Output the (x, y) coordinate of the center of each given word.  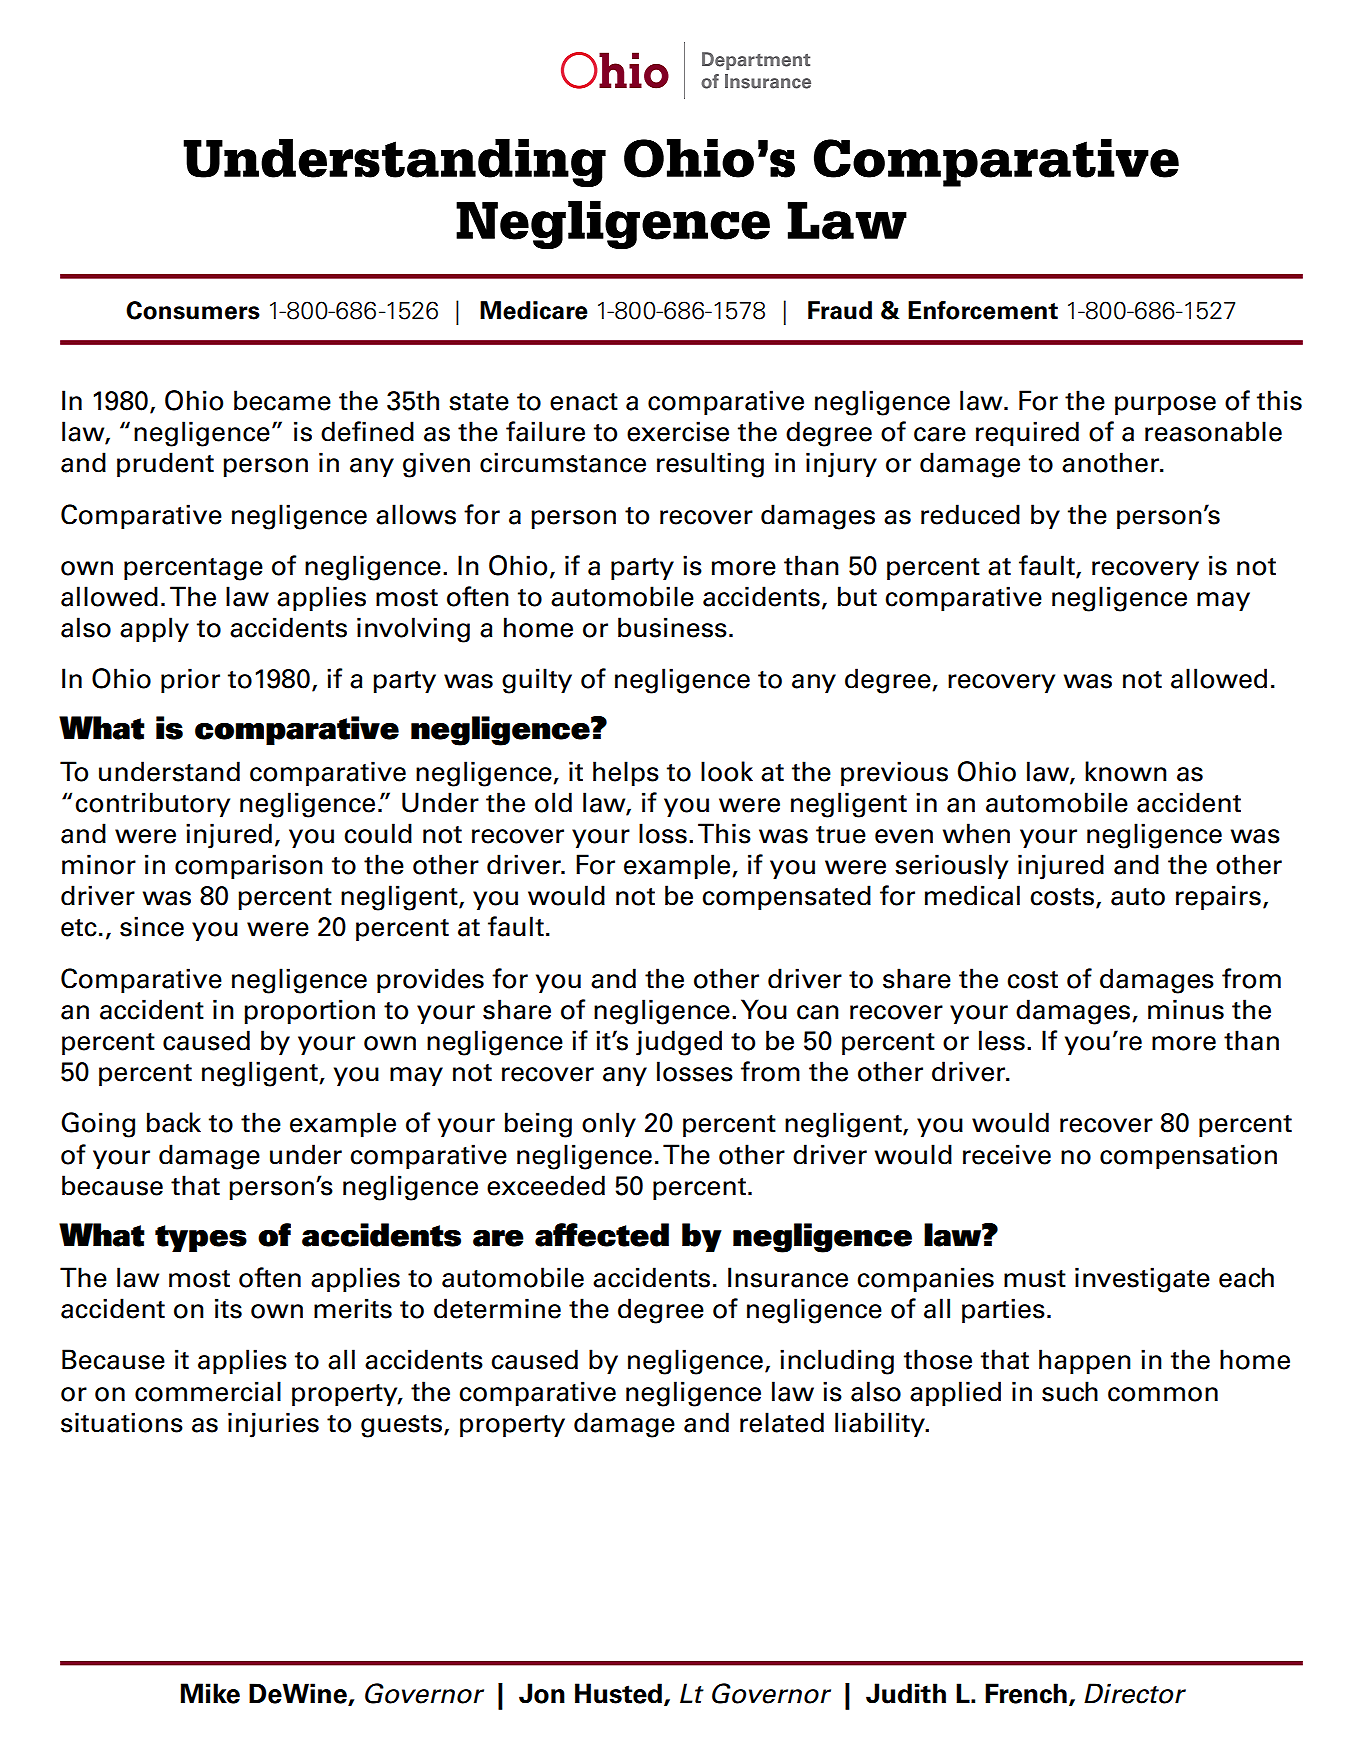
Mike (210, 1693)
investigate (1142, 1280)
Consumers (193, 310)
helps (626, 773)
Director (1135, 1693)
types (201, 1238)
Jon (542, 1693)
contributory (152, 804)
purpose (1165, 405)
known (1126, 771)
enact (584, 402)
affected (602, 1235)
